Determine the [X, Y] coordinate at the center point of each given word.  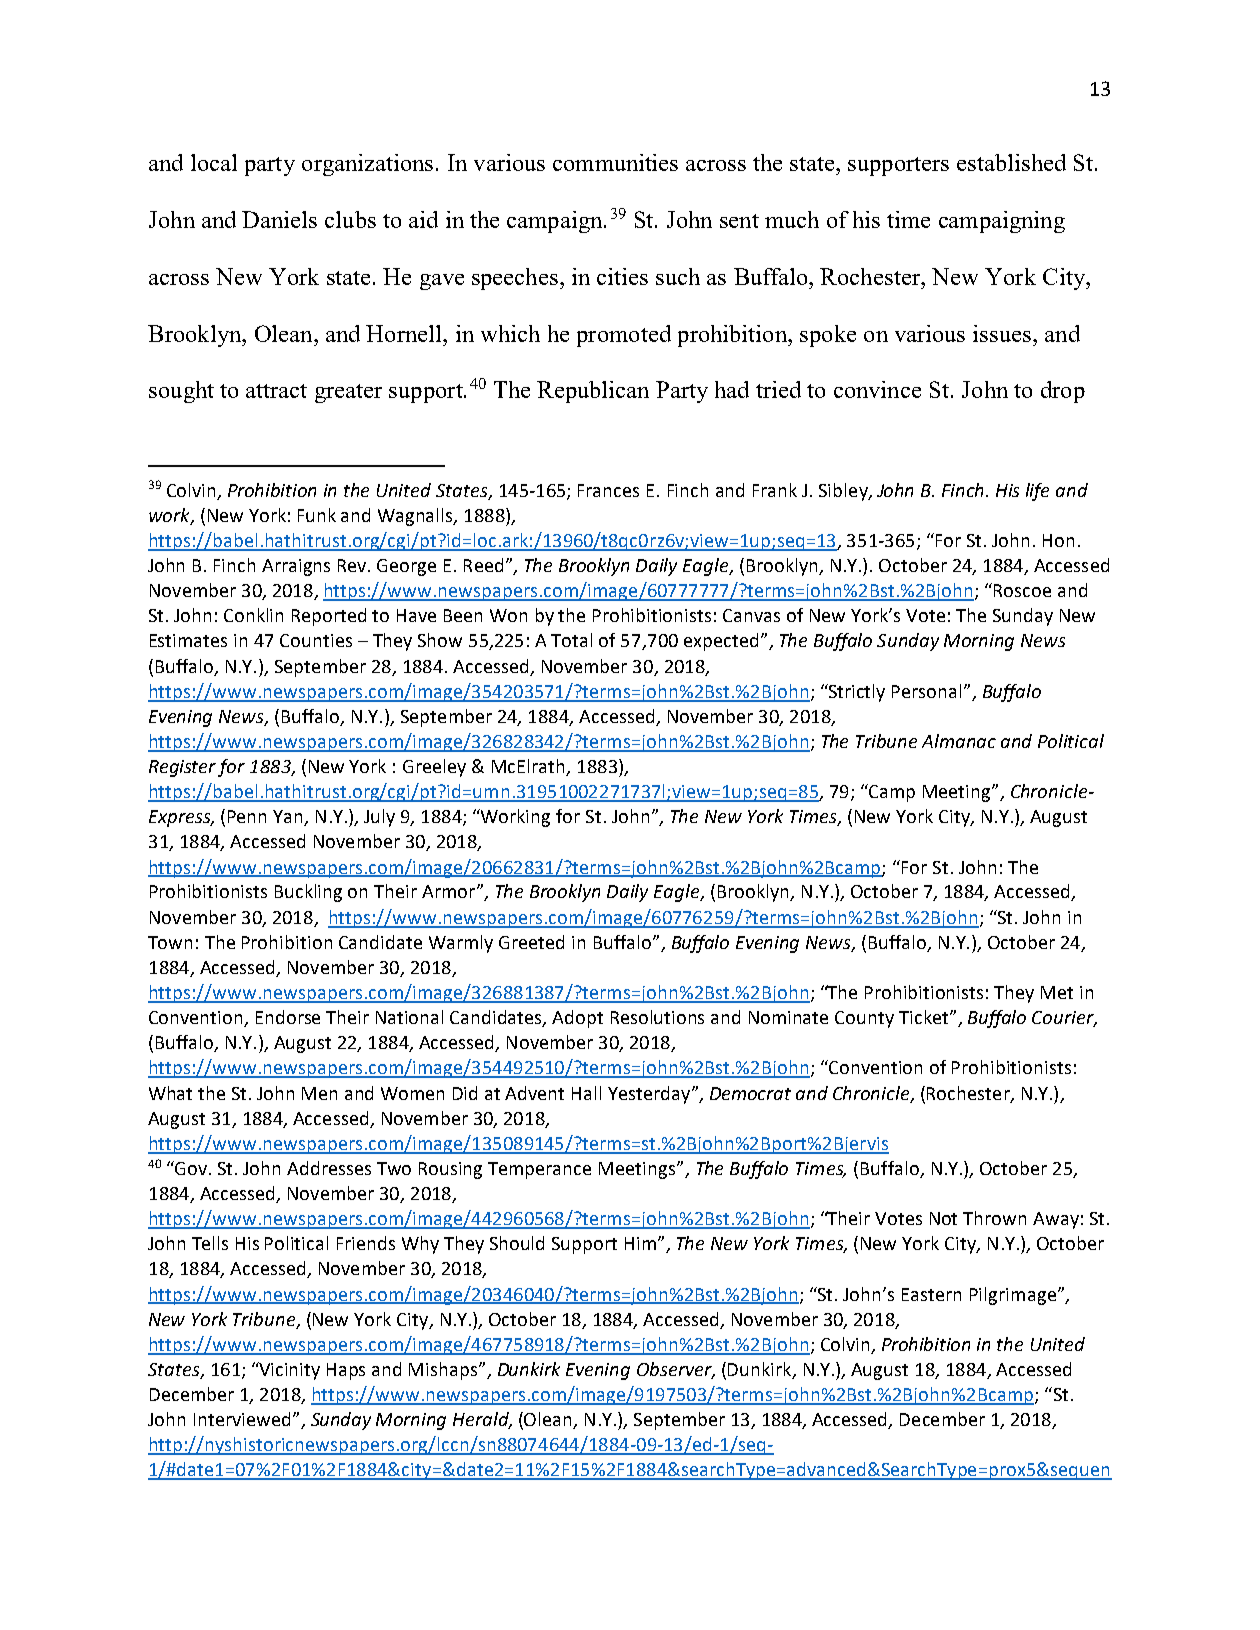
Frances [608, 490]
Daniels [279, 219]
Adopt [577, 1019]
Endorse [288, 1017]
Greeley [434, 768]
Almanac [959, 741]
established [1011, 162]
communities [615, 162]
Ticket [925, 1017]
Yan [289, 818]
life [1037, 492]
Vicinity [289, 1371]
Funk [317, 515]
